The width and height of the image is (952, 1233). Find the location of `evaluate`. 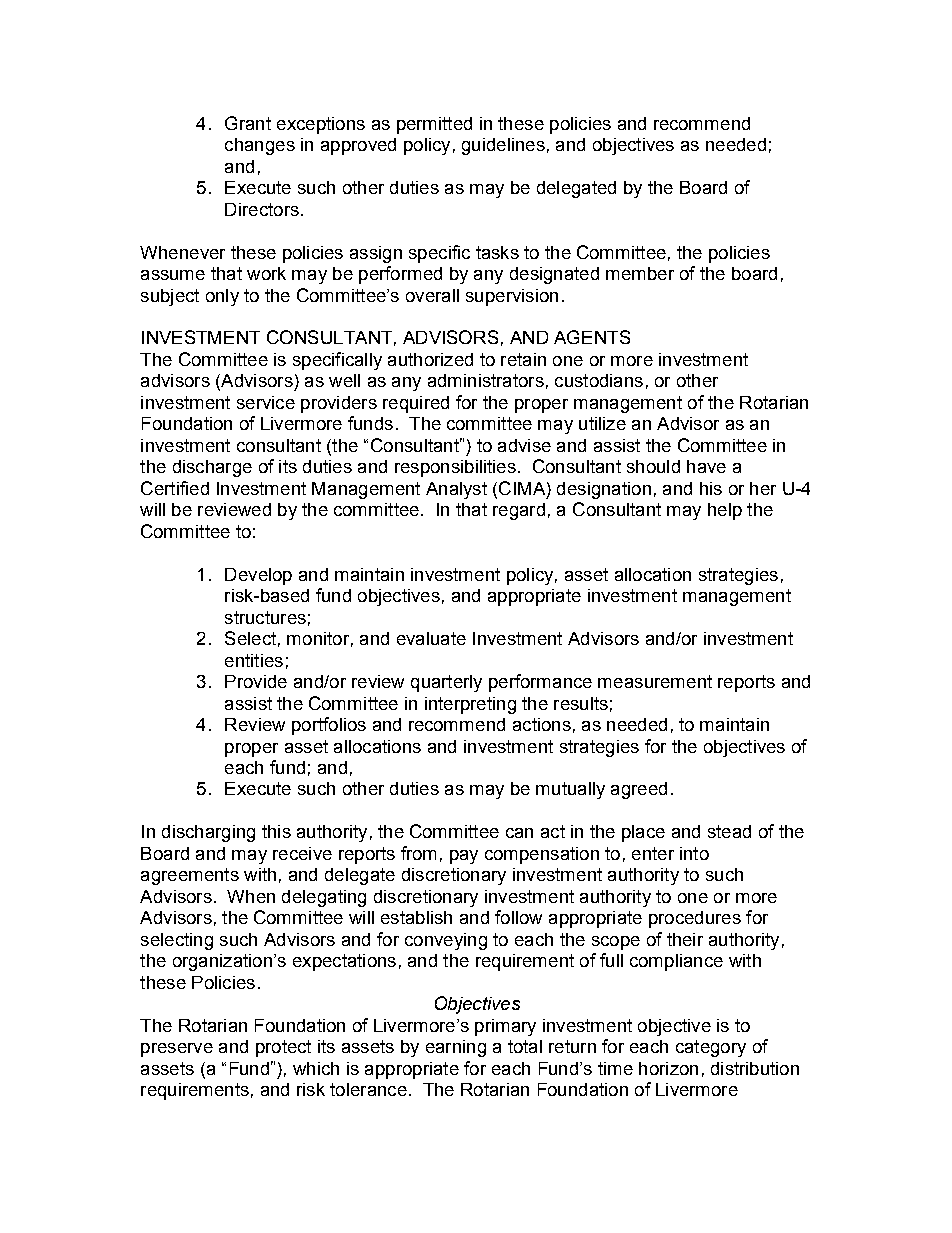

evaluate is located at coordinates (431, 638).
